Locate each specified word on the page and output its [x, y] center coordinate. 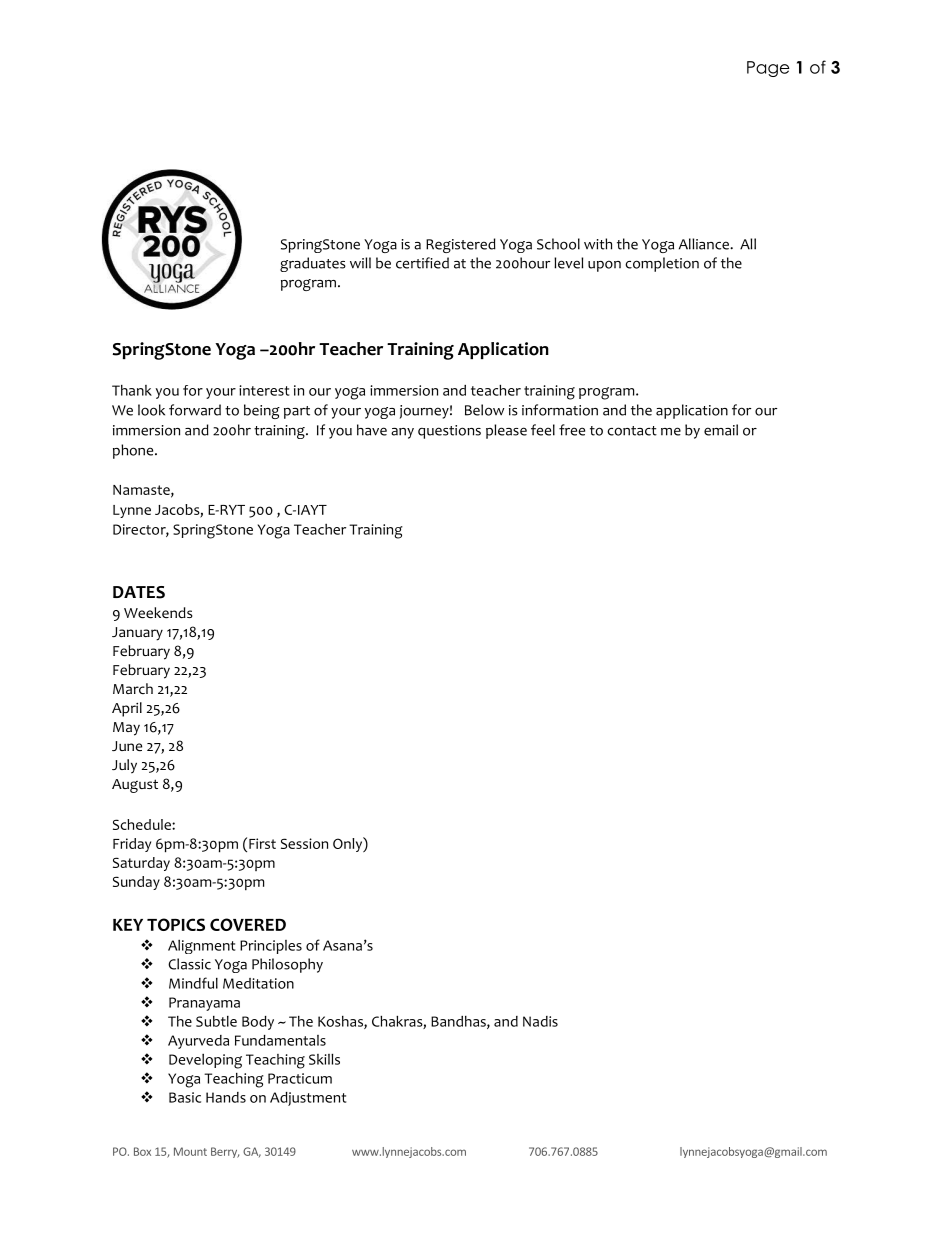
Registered [461, 245]
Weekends [158, 612]
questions [449, 432]
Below [484, 410]
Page [768, 69]
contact [632, 431]
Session [304, 843]
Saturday [141, 864]
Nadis [540, 1021]
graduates [313, 264]
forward [195, 410]
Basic [185, 1097]
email [721, 430]
